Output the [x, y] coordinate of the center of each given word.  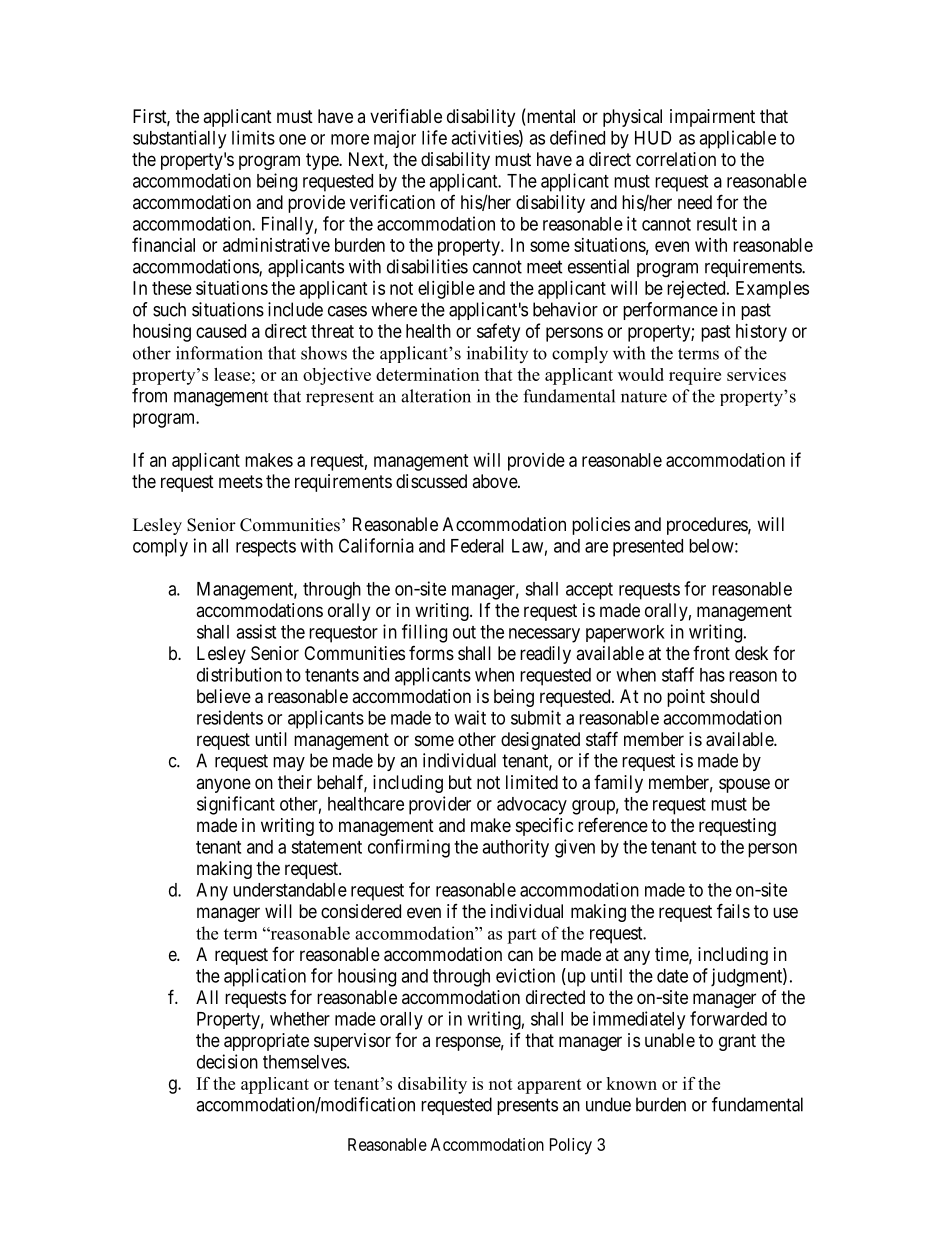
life [434, 137]
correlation [676, 159]
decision [227, 1061]
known [631, 1083]
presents [527, 1106]
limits [253, 137]
